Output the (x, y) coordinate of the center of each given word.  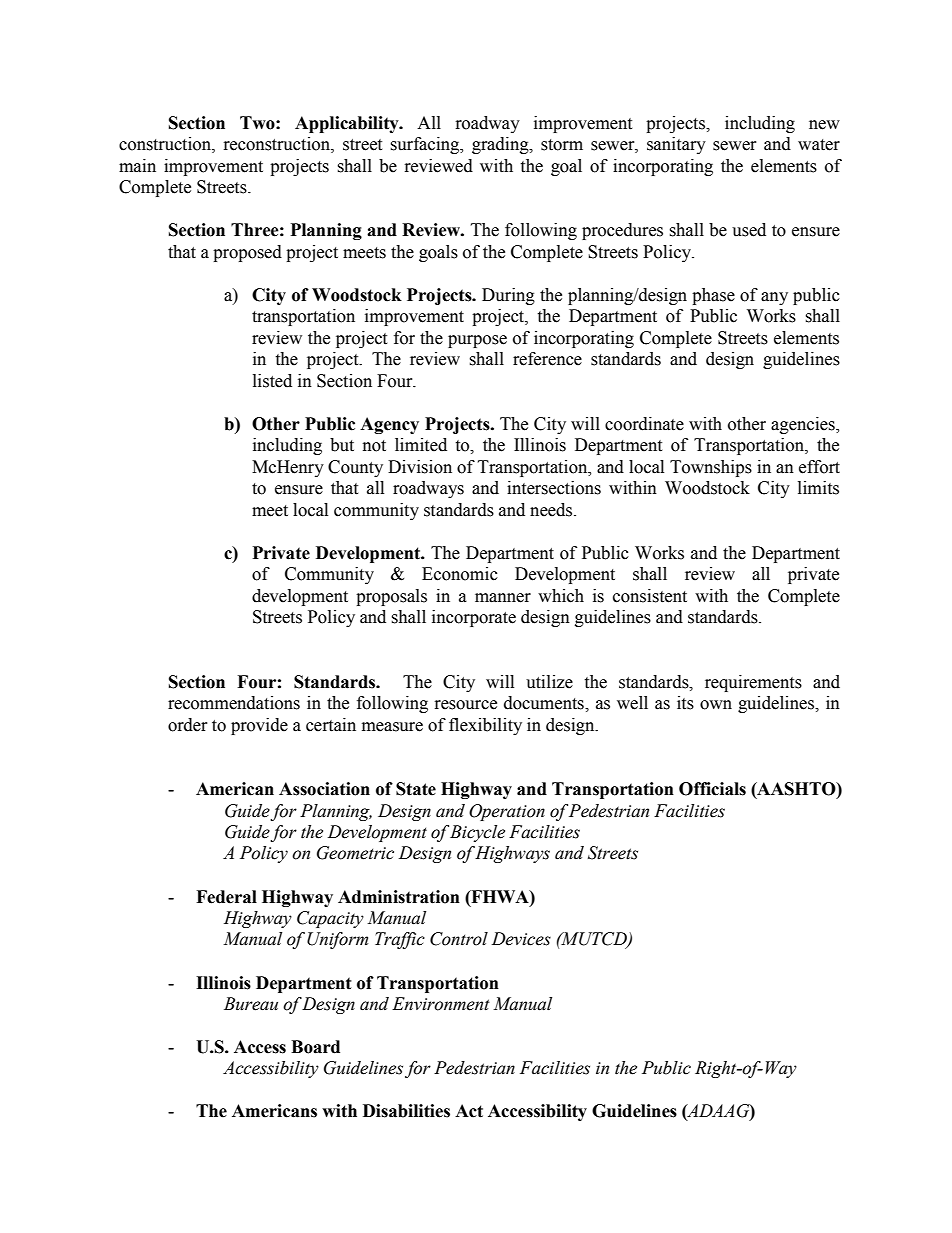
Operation (507, 812)
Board (315, 1047)
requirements (753, 683)
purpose (477, 341)
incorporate (474, 618)
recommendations (234, 703)
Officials (712, 789)
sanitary (676, 145)
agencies (804, 425)
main (137, 166)
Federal (226, 897)
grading (501, 145)
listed (272, 381)
